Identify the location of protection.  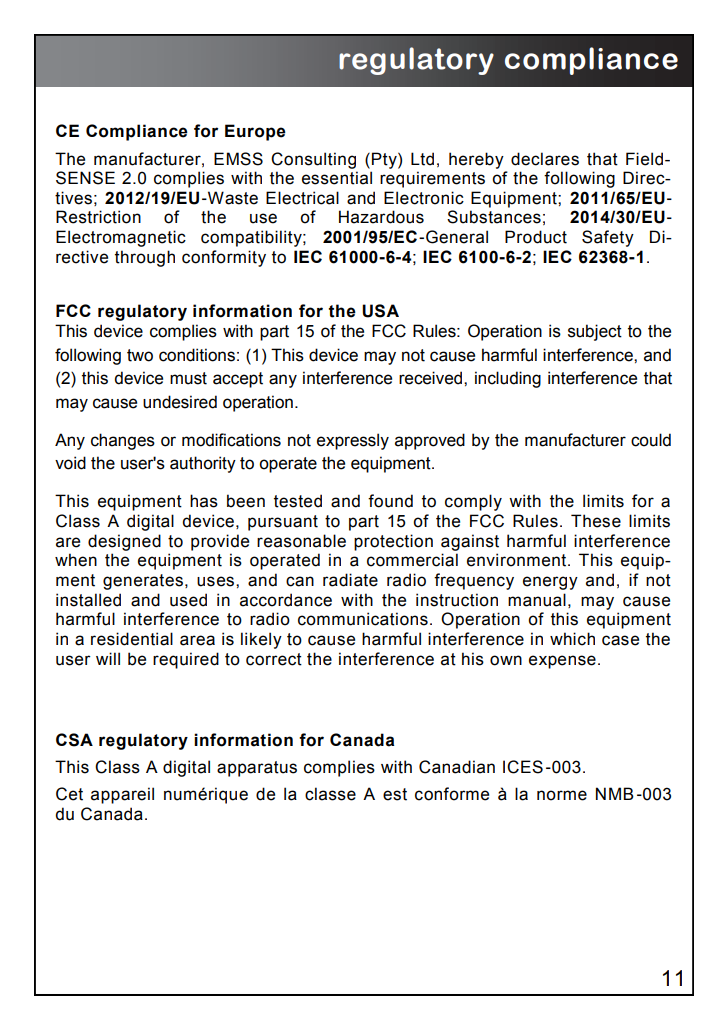
(393, 542).
